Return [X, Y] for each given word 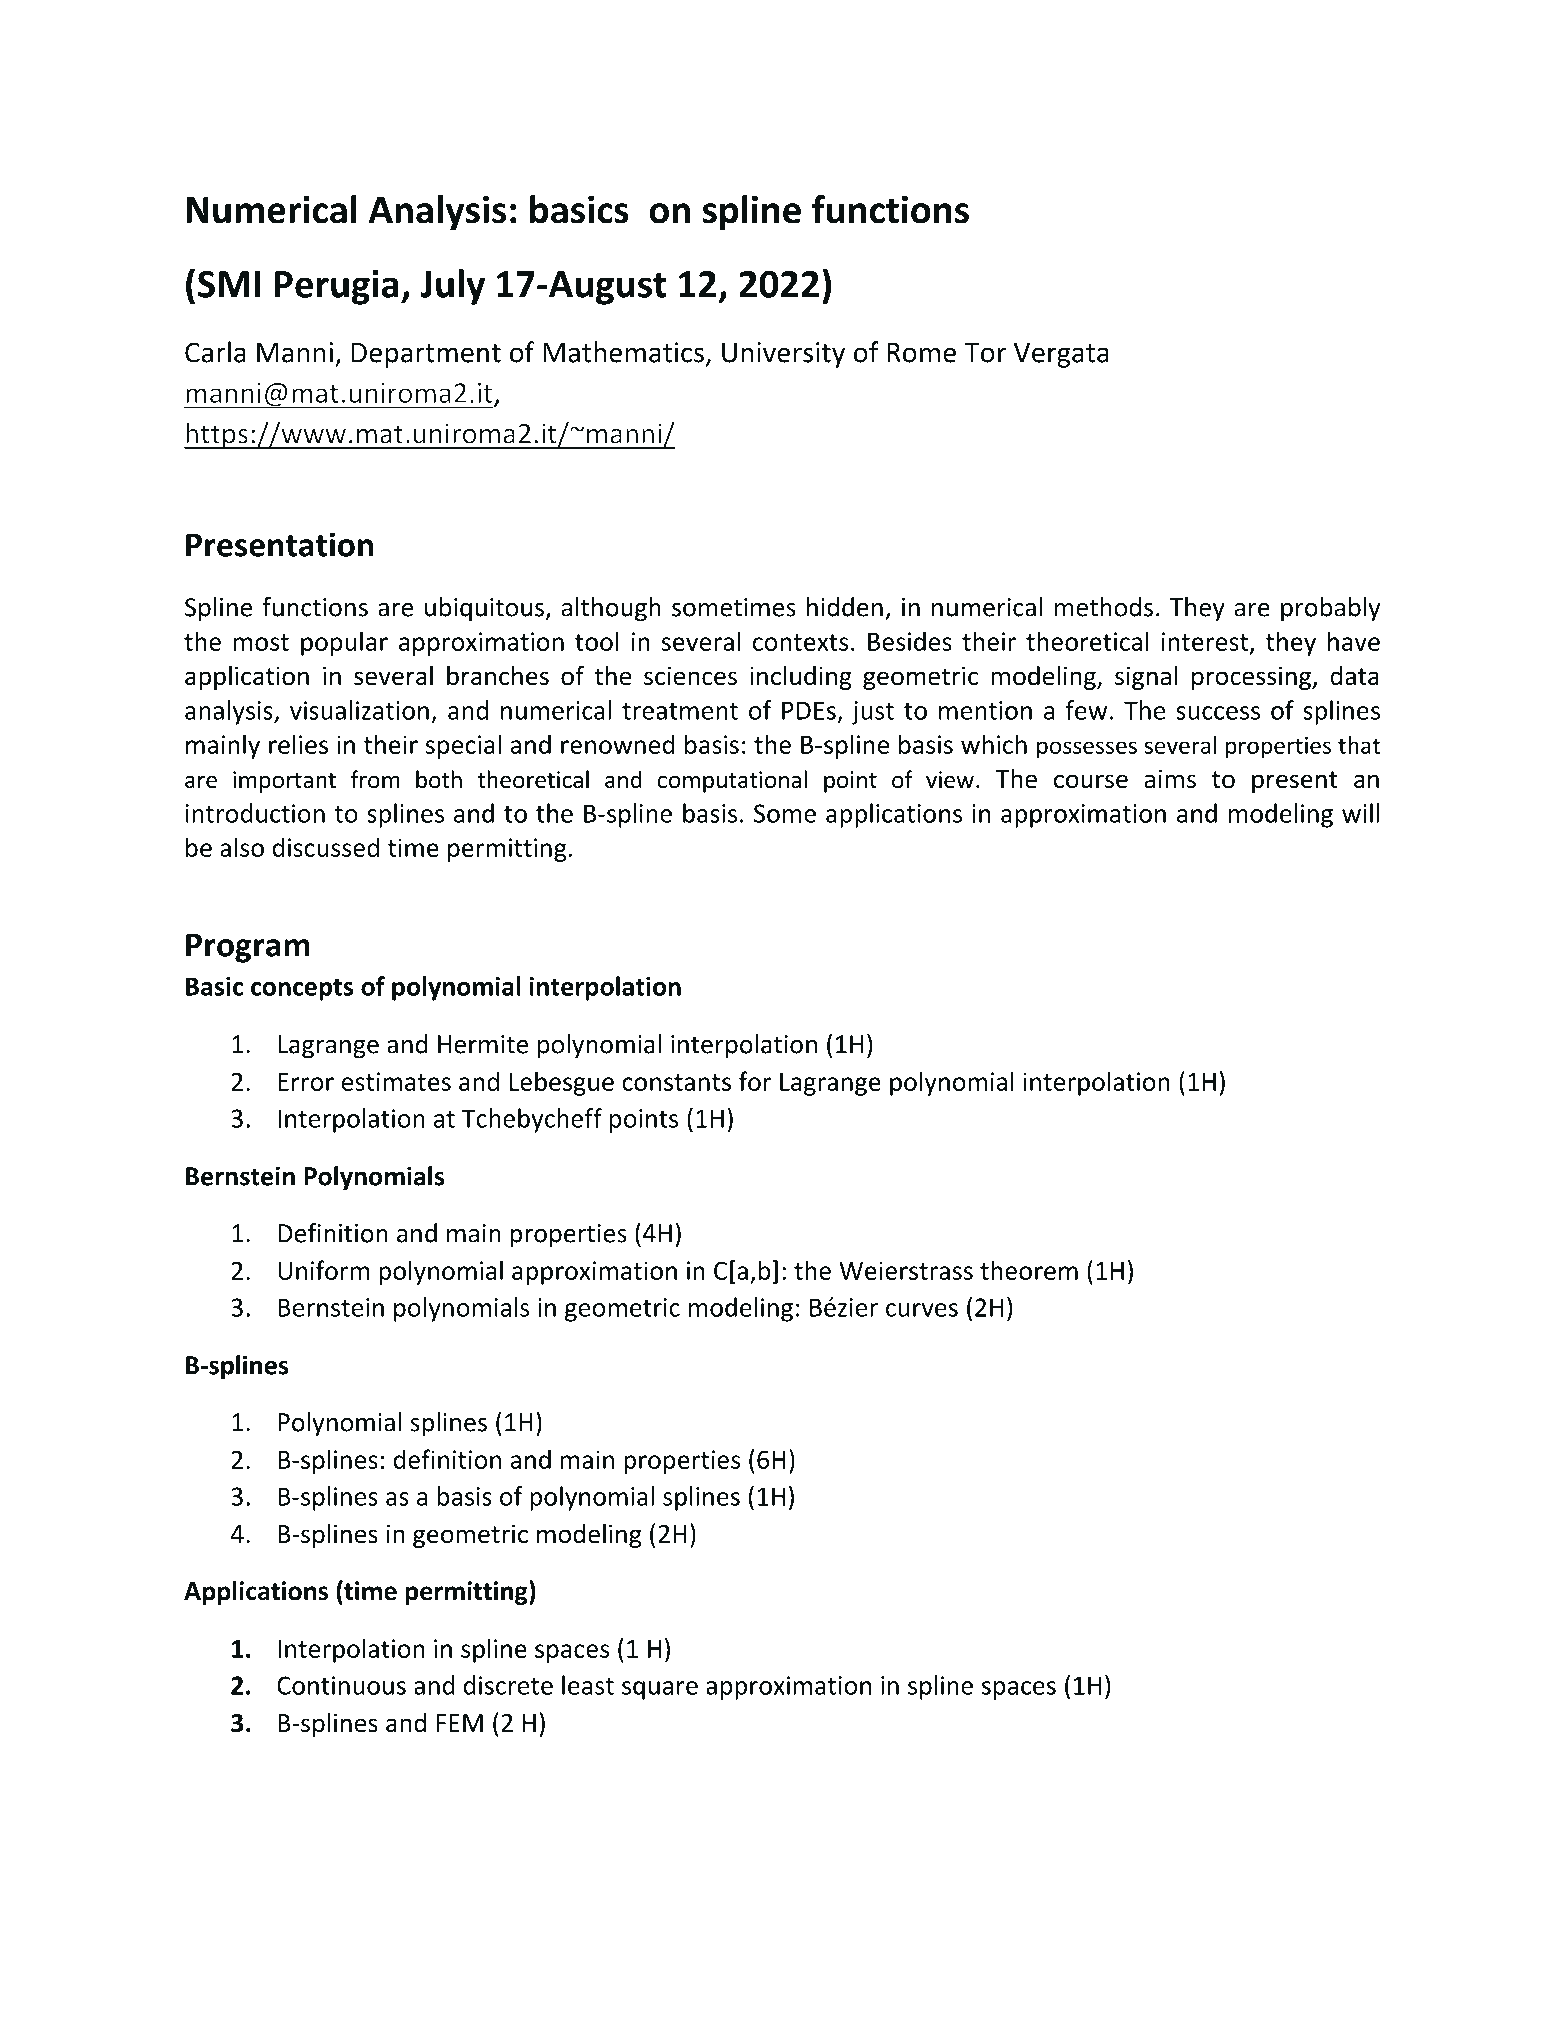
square [660, 1690]
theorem [1029, 1270]
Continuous [341, 1685]
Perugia [337, 287]
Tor [985, 353]
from [375, 779]
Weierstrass [906, 1270]
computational [732, 781]
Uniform [324, 1270]
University [783, 355]
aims [1170, 779]
